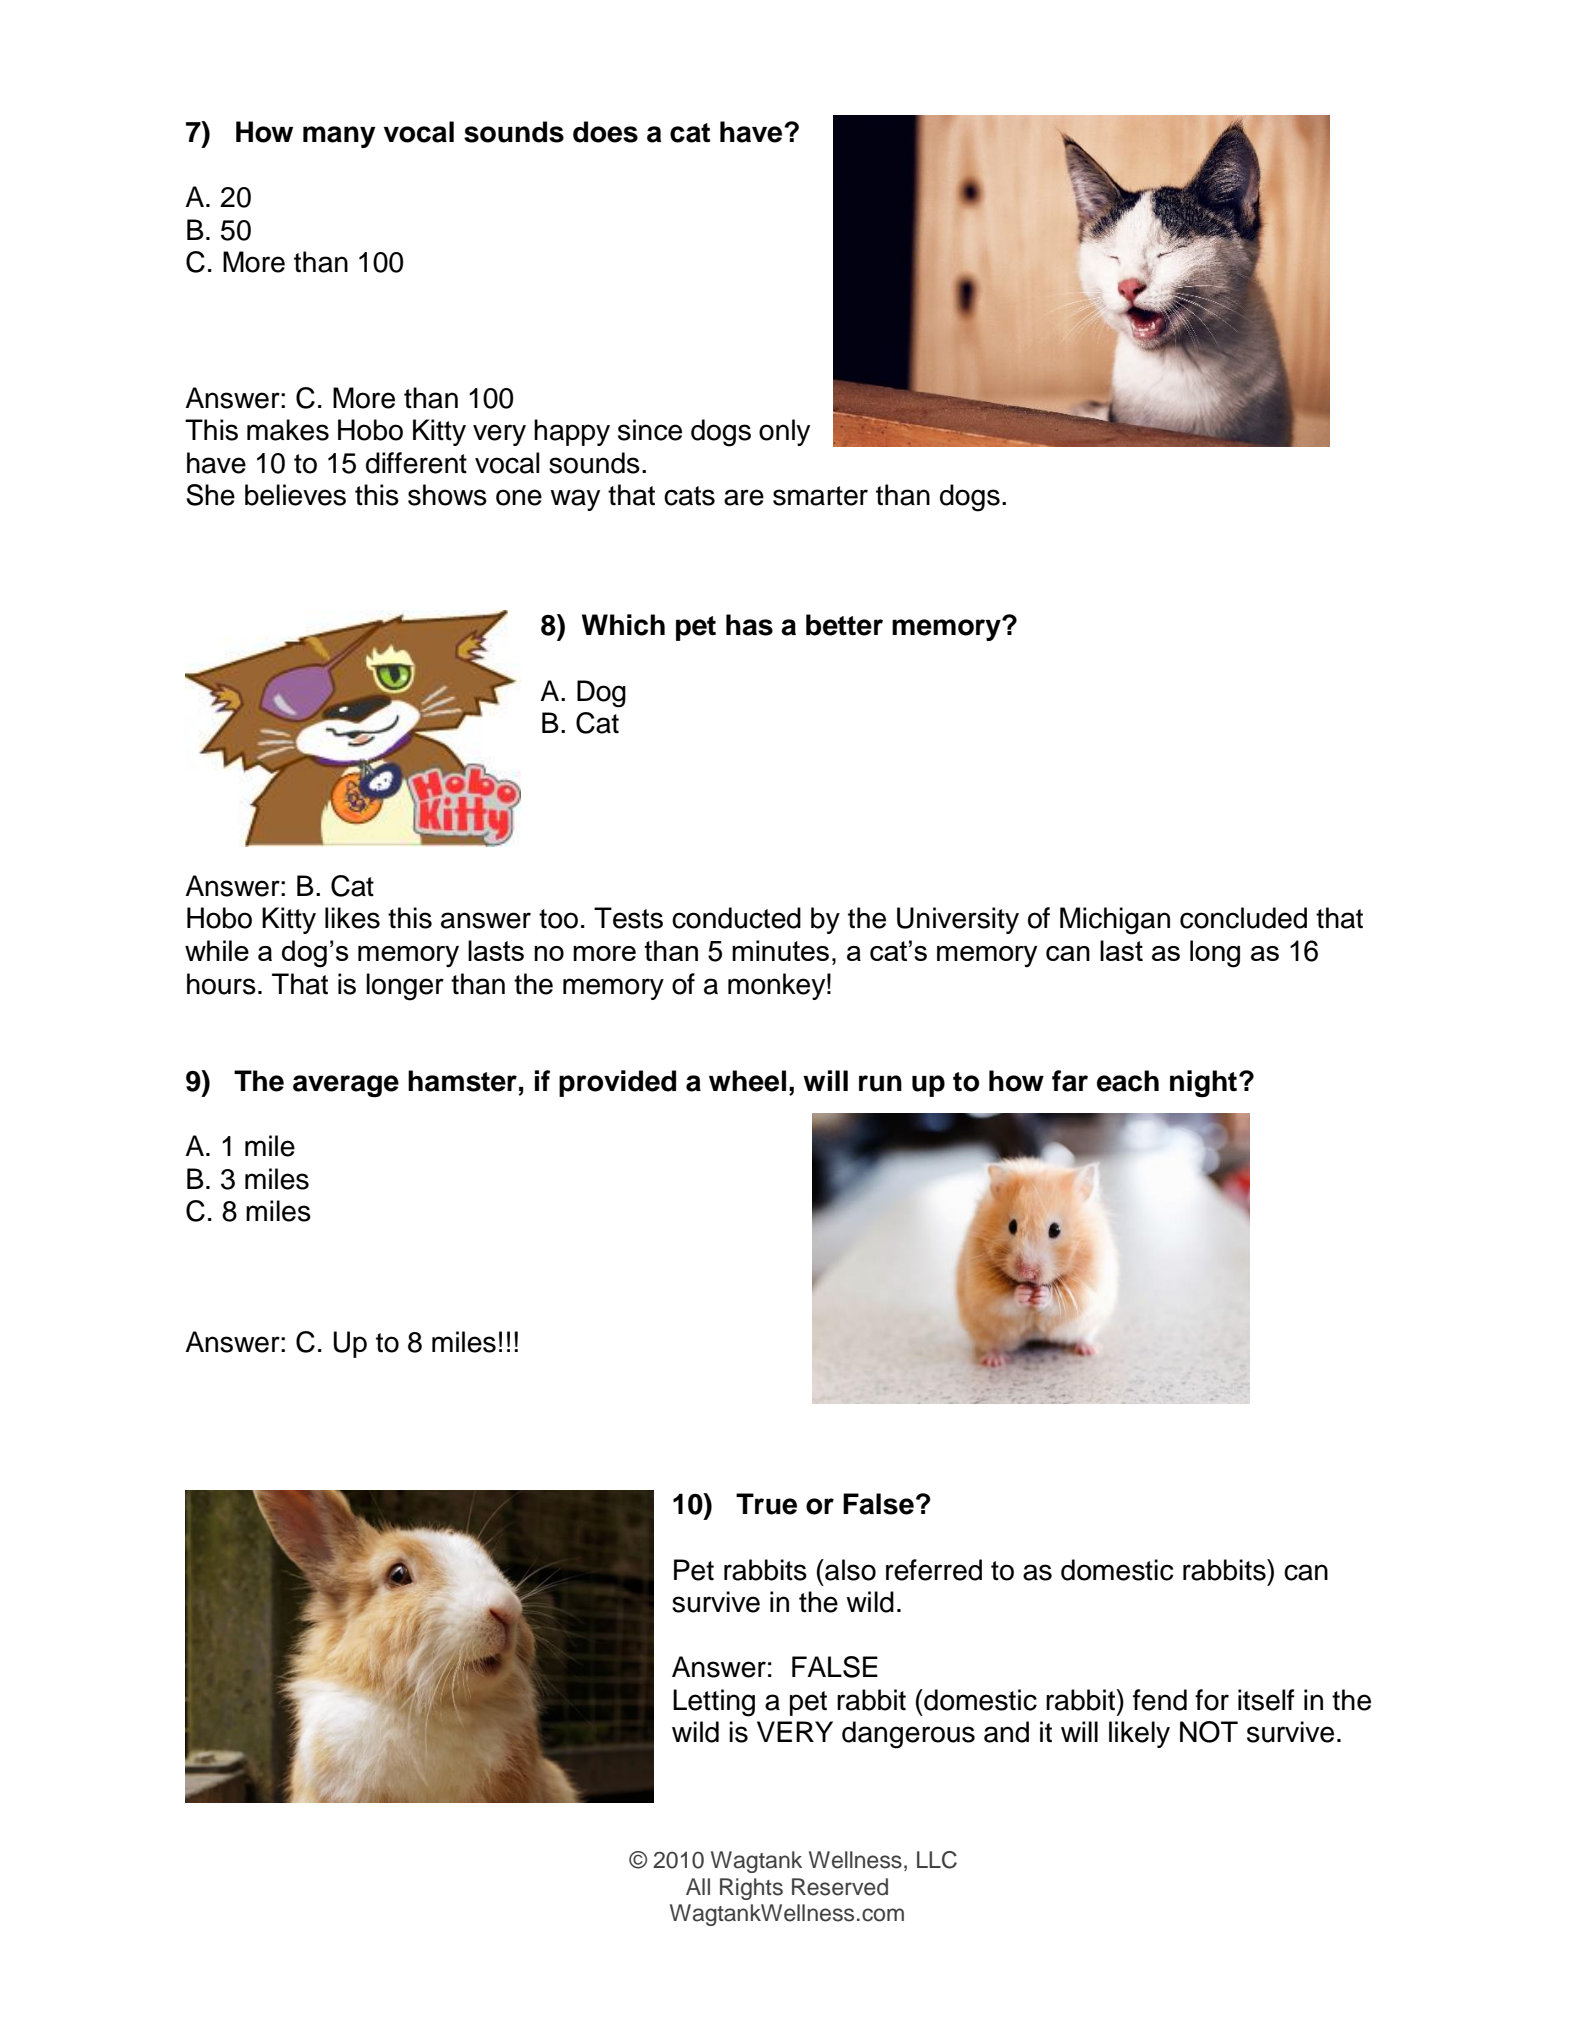 This image has width=1575, height=2038. Describe the element at coordinates (352, 918) in the image. I see `likes` at that location.
